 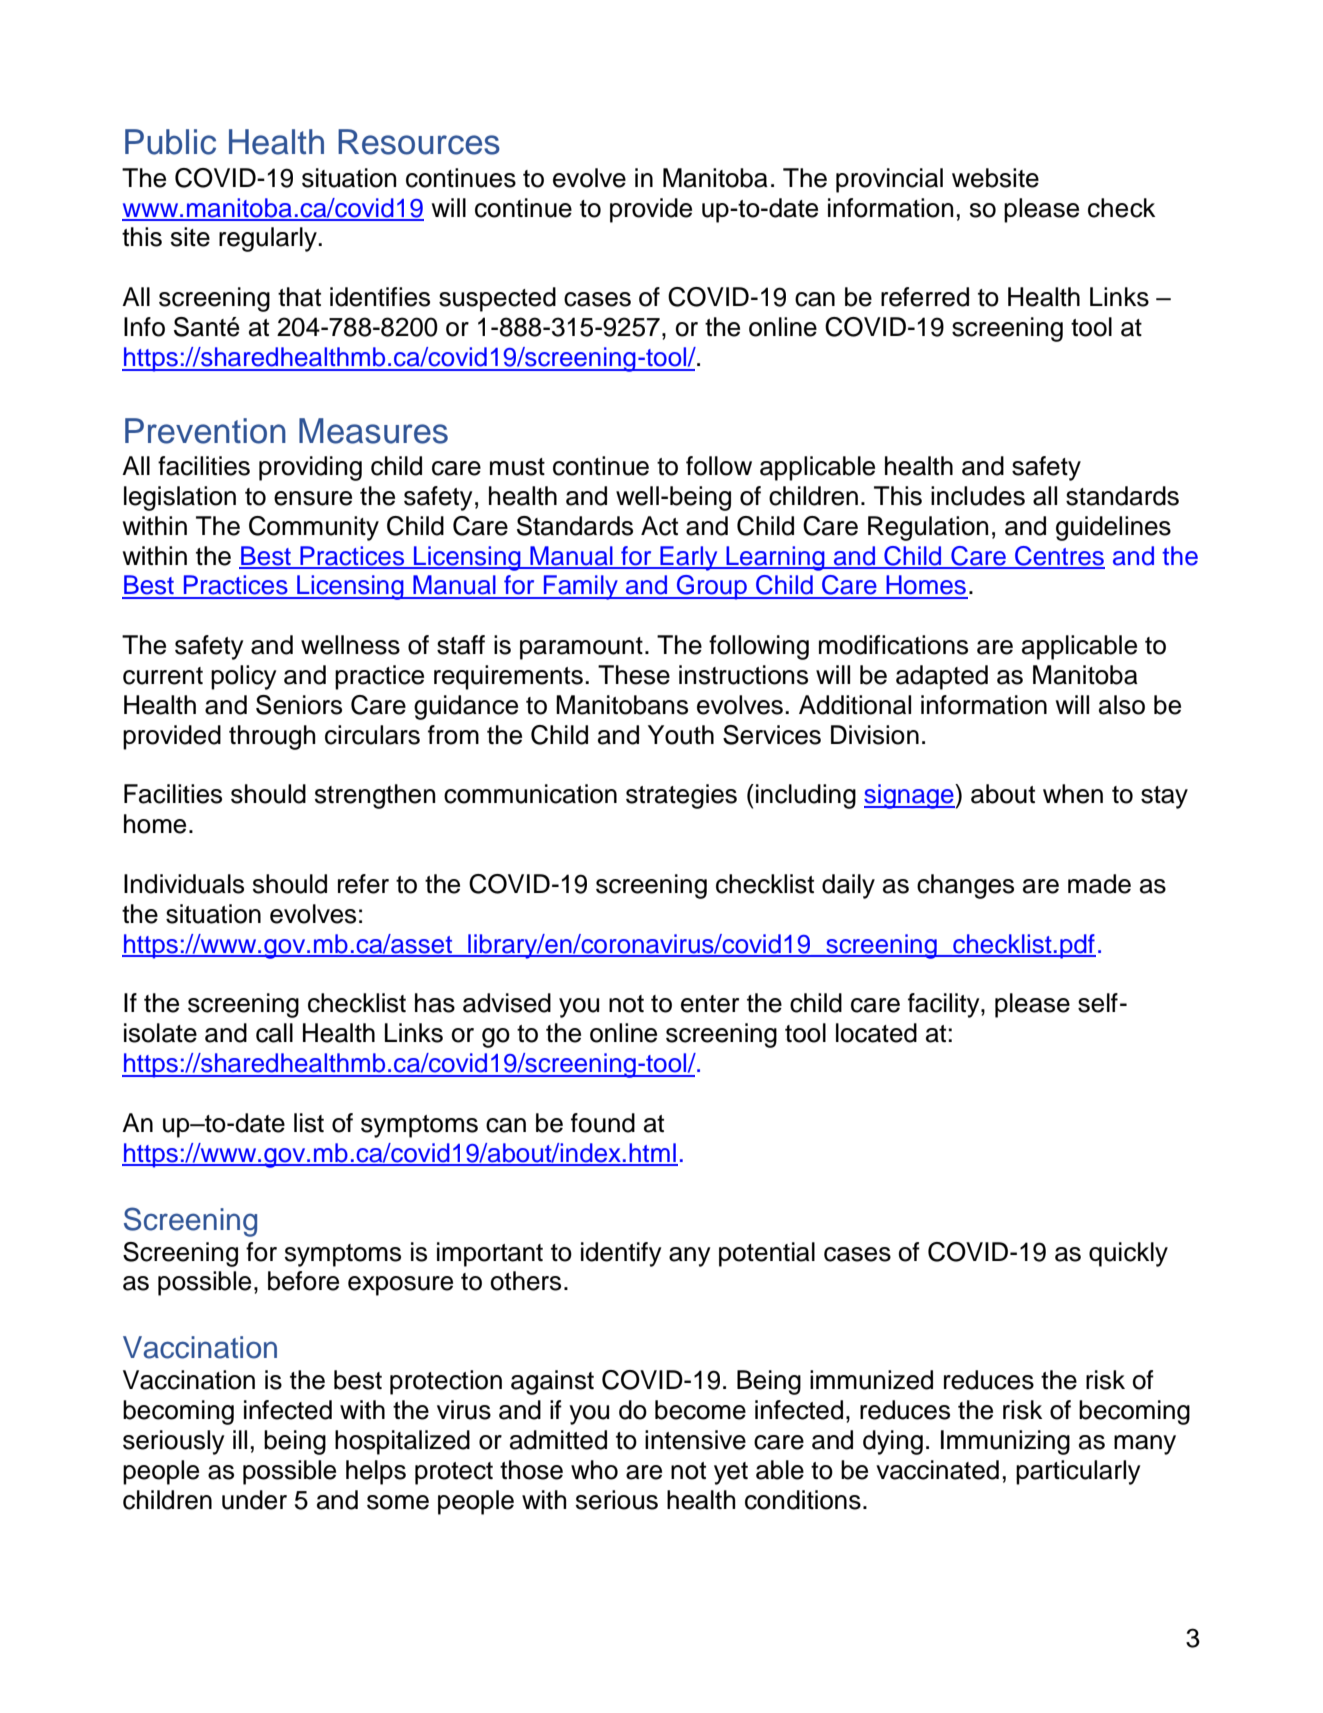 I want to click on regularly, so click(x=269, y=239).
